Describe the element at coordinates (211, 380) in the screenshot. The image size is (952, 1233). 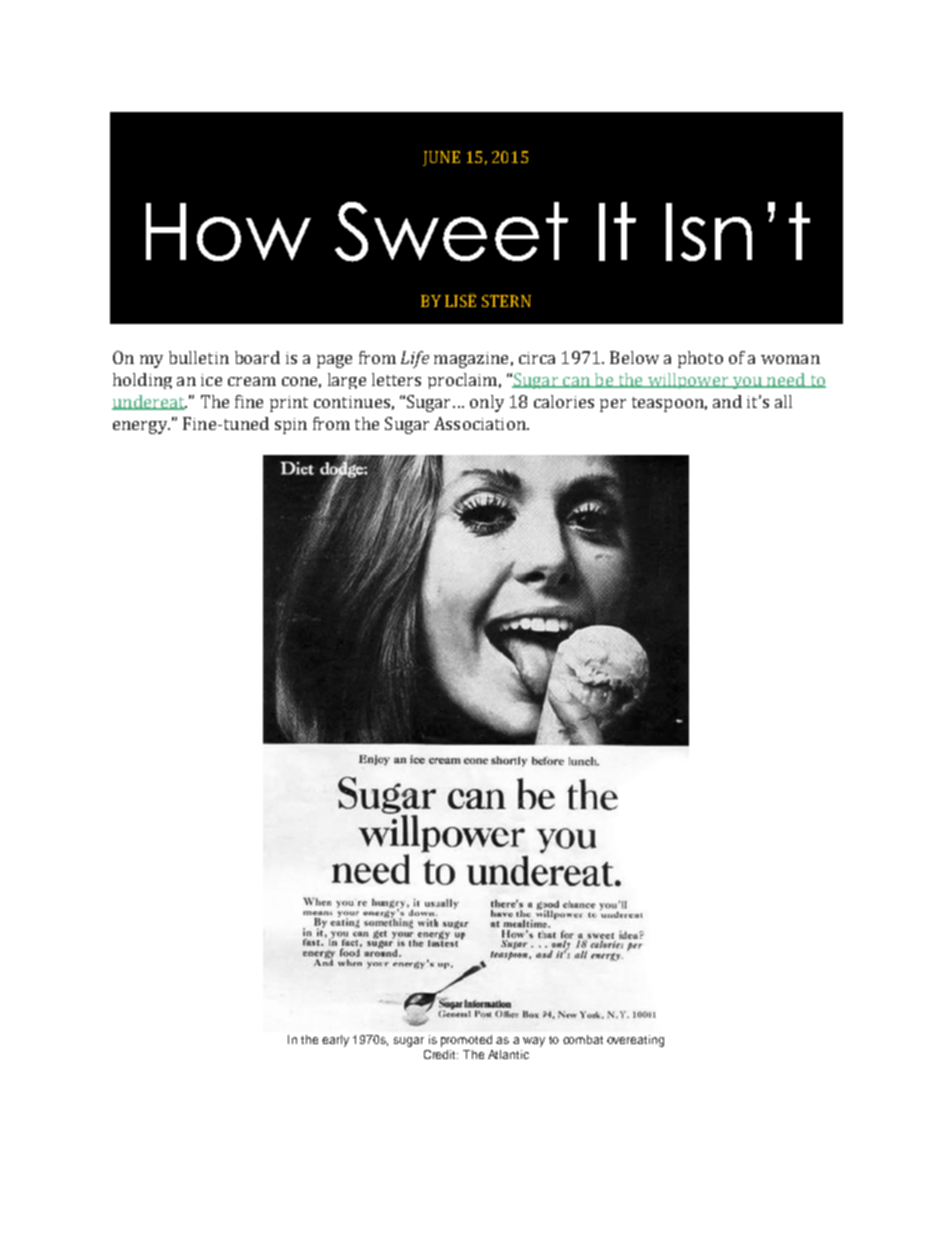
I see `ice` at that location.
